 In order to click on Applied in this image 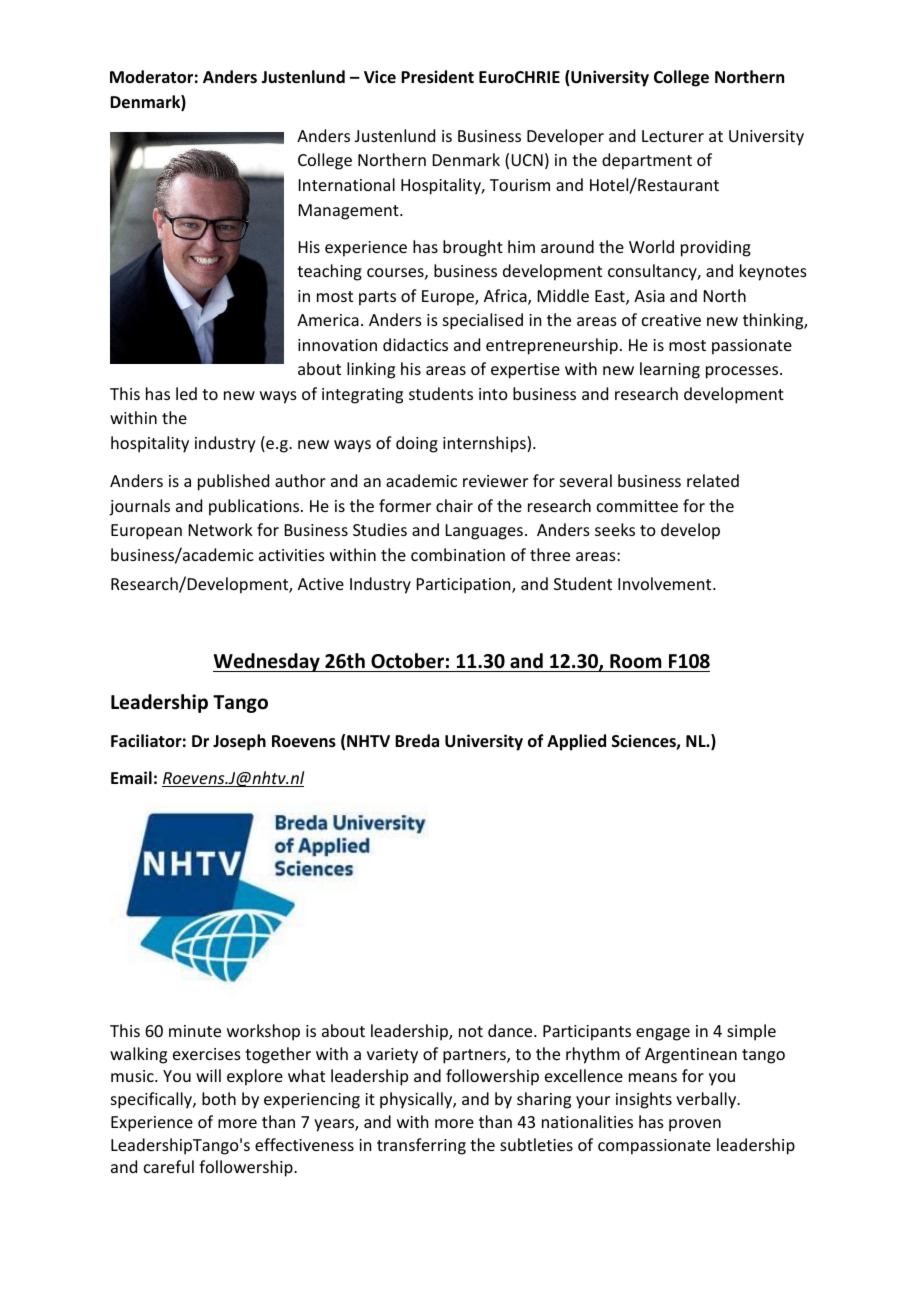, I will do `click(576, 742)`.
